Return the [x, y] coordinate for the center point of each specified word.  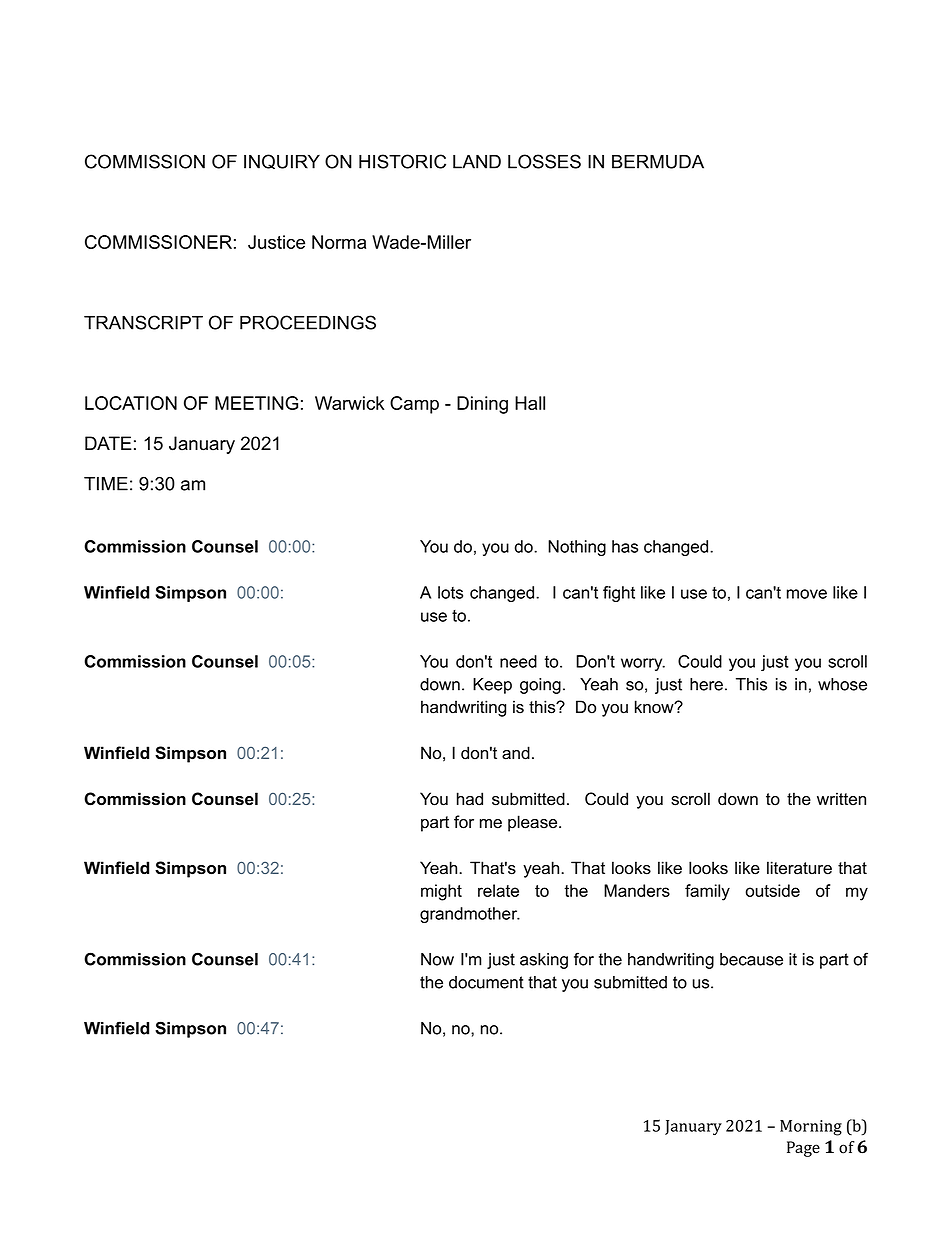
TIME [106, 484]
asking [544, 961]
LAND [477, 162]
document [486, 982]
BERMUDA [658, 162]
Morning [811, 1128]
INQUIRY [282, 161]
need [518, 661]
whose [842, 684]
